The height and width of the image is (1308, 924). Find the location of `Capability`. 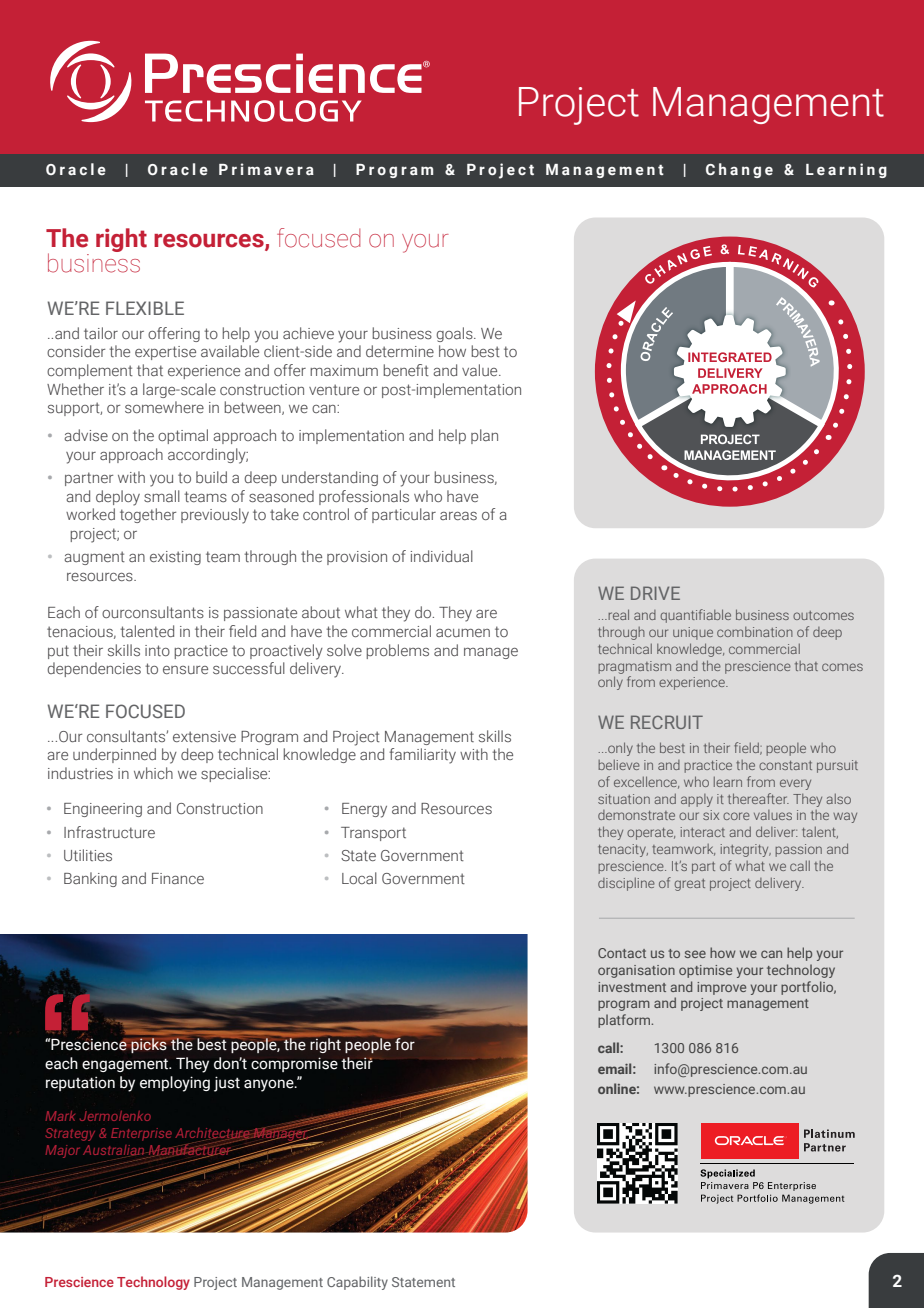

Capability is located at coordinates (357, 1283).
